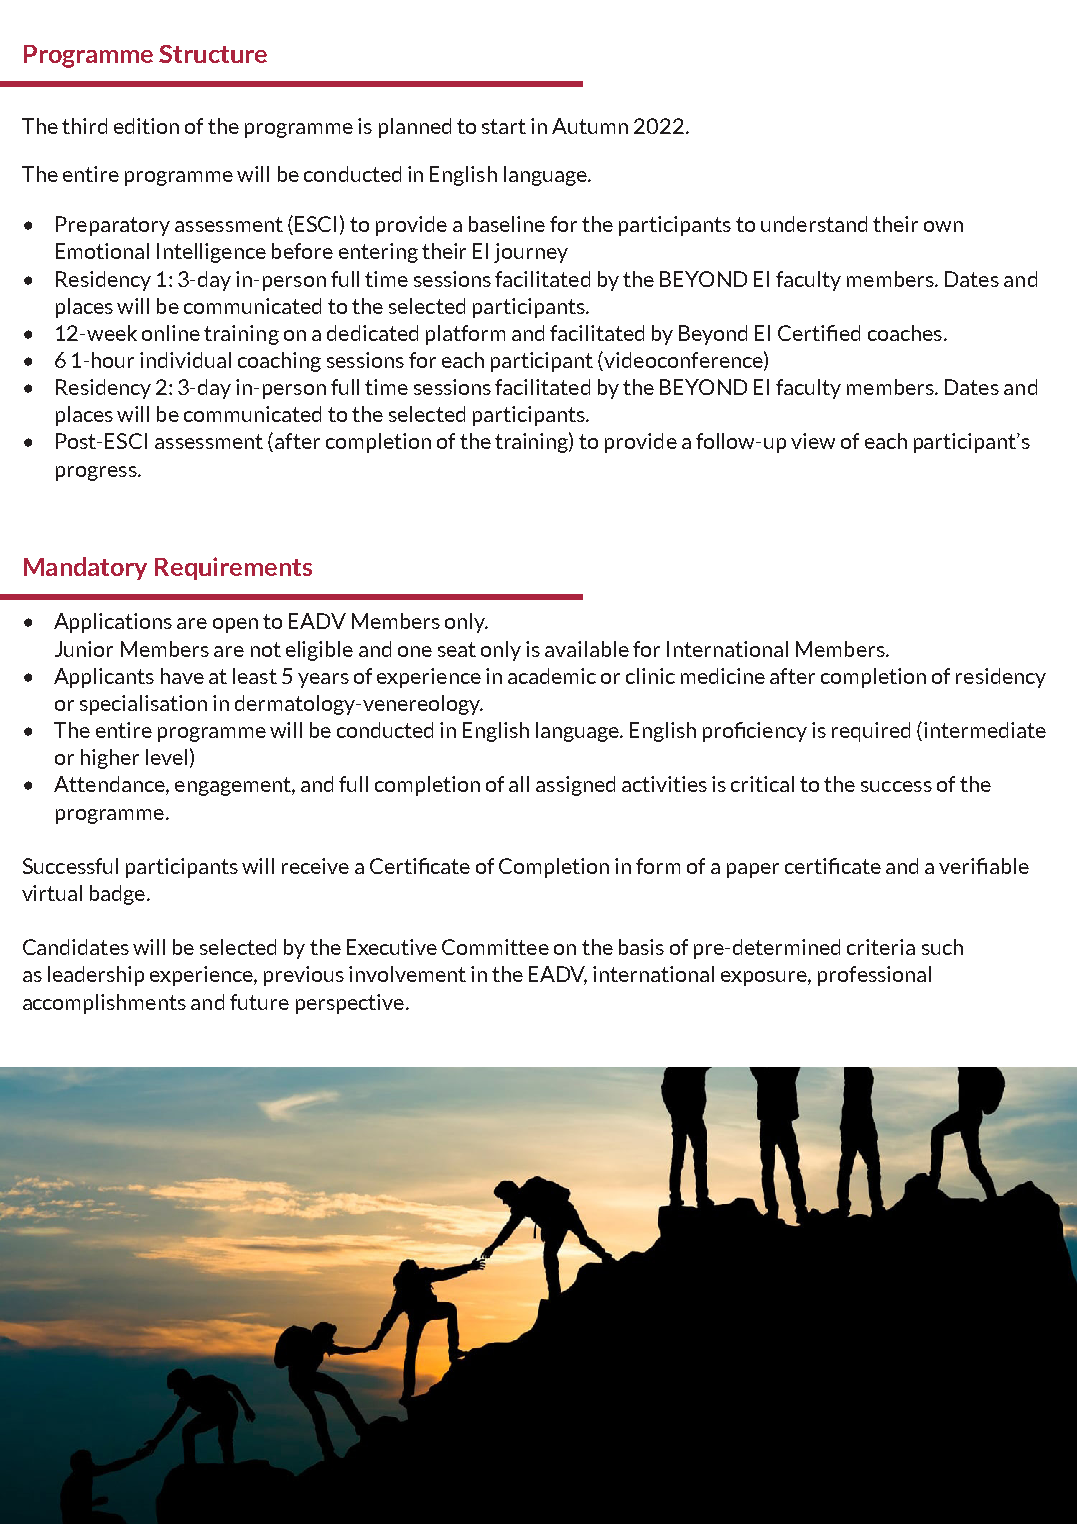 This document has width=1077, height=1524. Describe the element at coordinates (166, 757) in the document. I see `level` at that location.
